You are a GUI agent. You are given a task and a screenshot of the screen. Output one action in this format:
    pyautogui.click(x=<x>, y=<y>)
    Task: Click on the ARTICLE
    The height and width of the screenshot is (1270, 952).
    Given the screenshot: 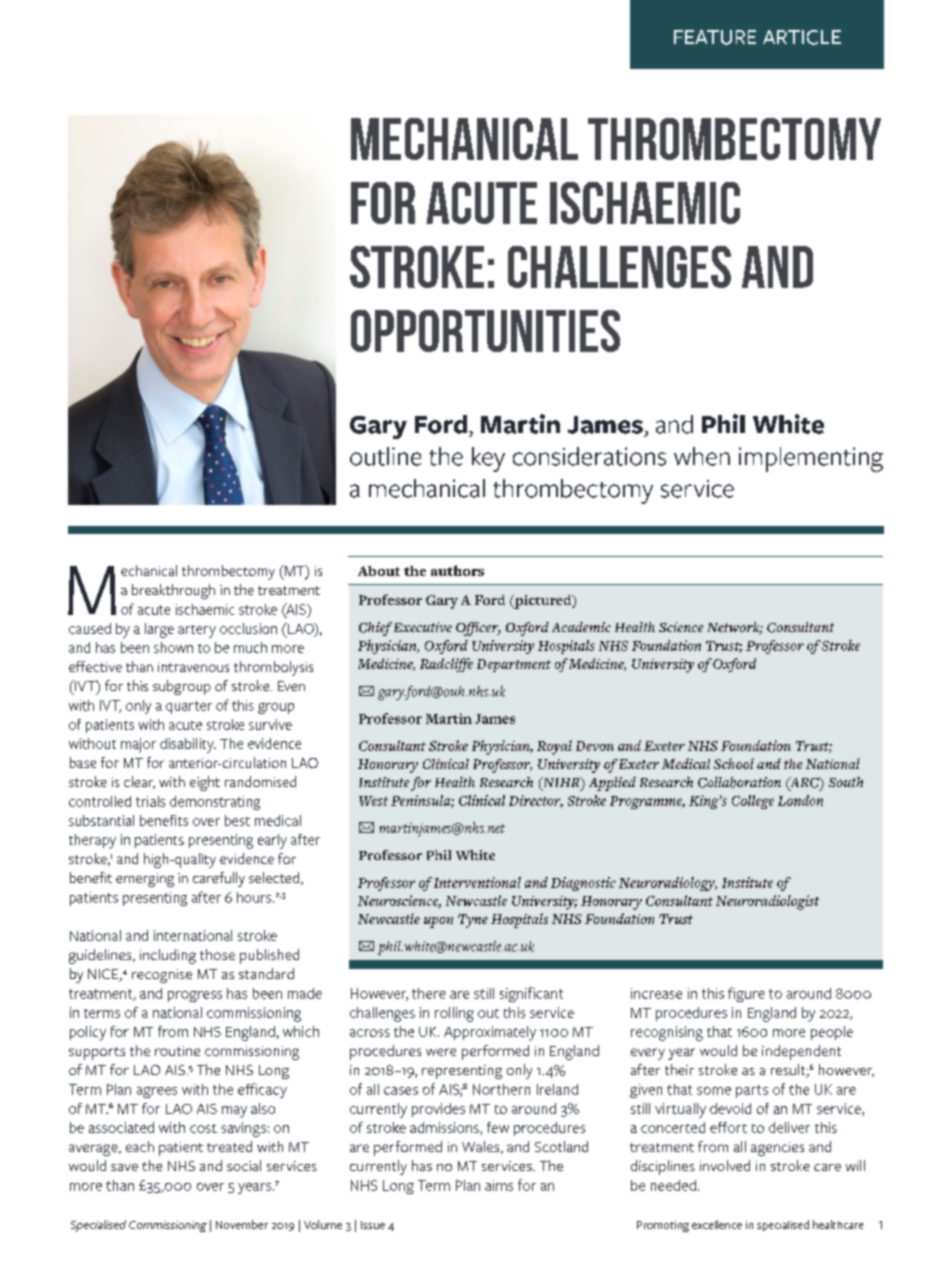 What is the action you would take?
    pyautogui.click(x=802, y=37)
